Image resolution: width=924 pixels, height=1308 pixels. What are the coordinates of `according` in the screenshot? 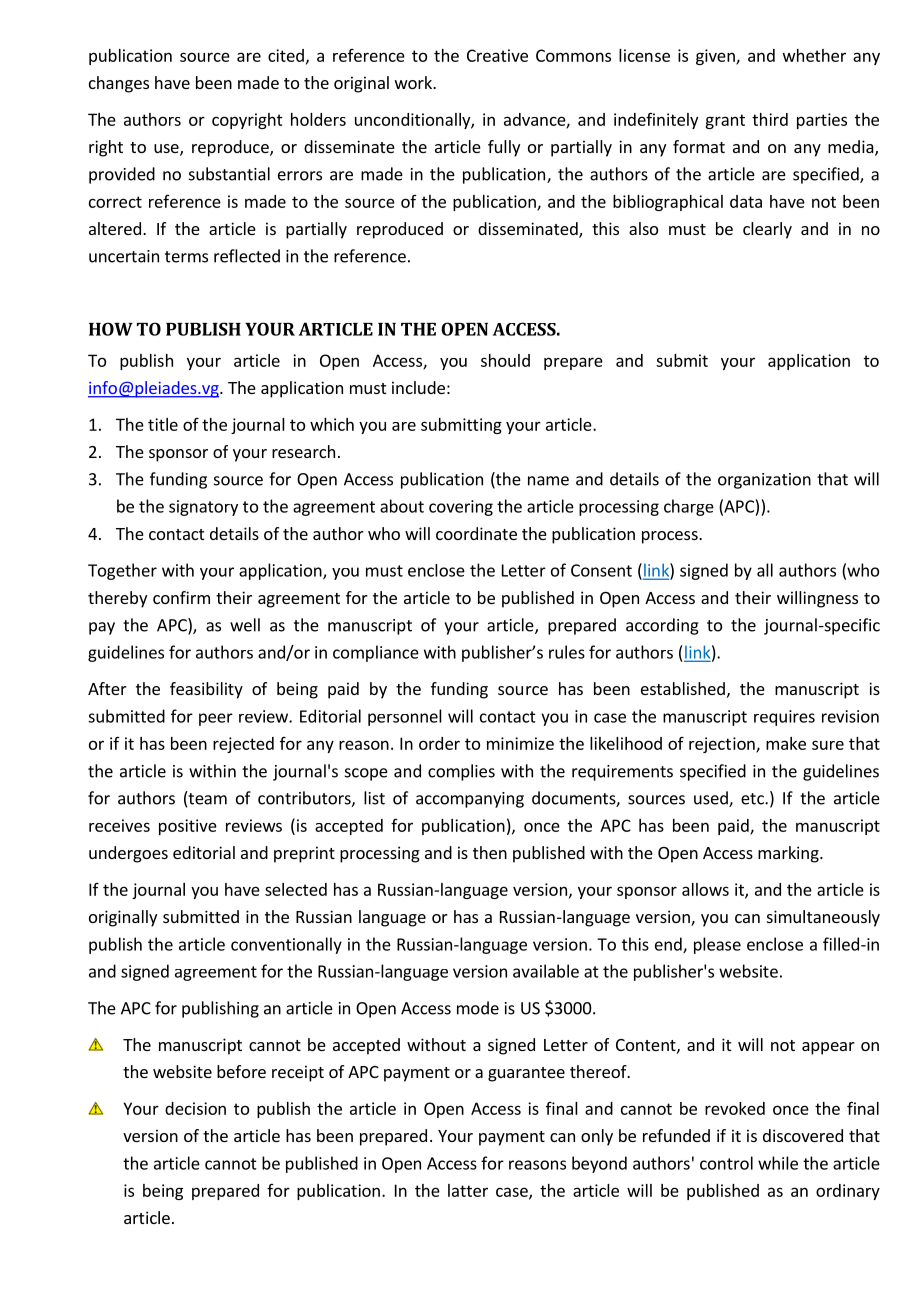 It's located at (662, 626).
